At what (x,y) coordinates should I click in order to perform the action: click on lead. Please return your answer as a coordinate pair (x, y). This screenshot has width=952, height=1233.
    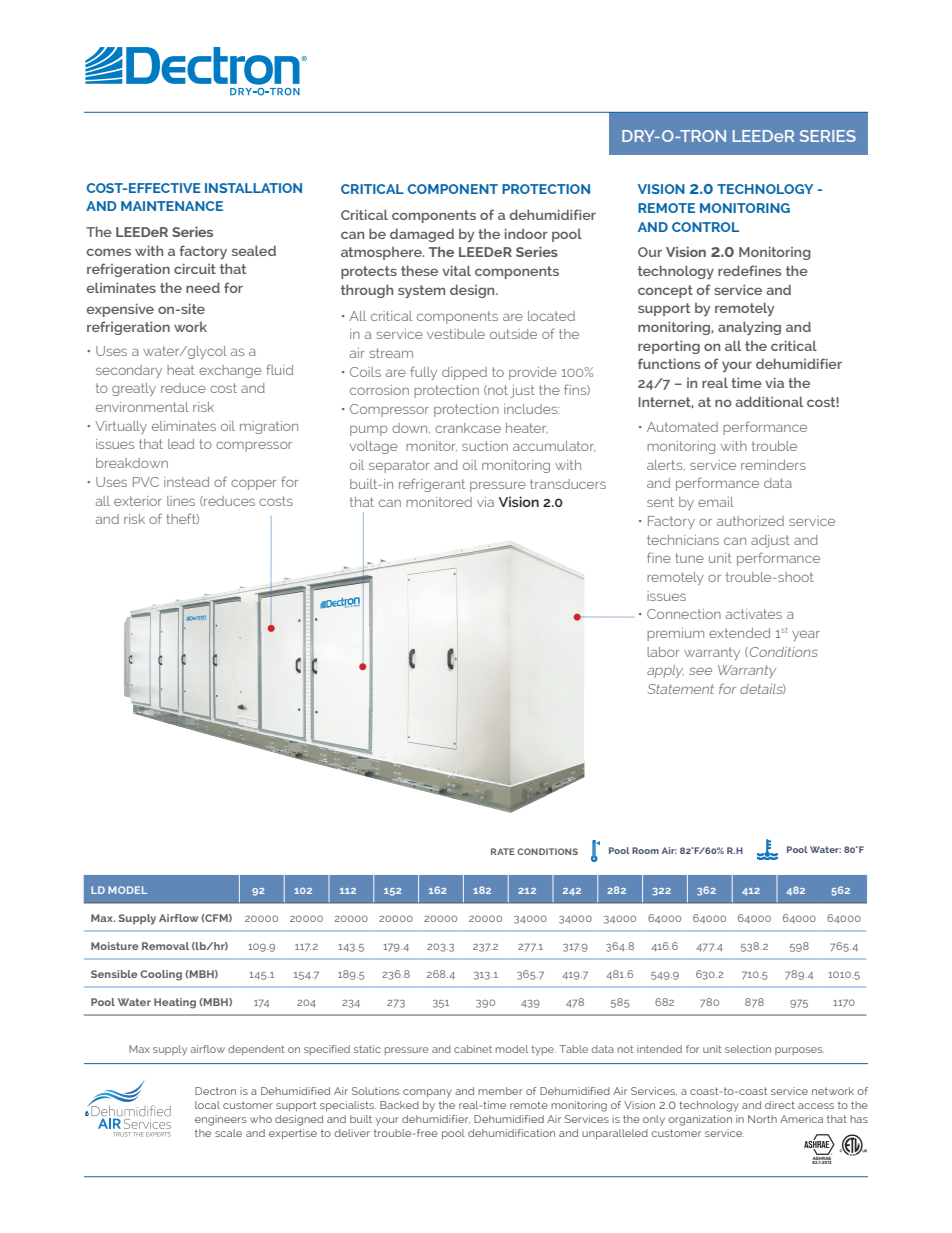
    Looking at the image, I should click on (181, 444).
